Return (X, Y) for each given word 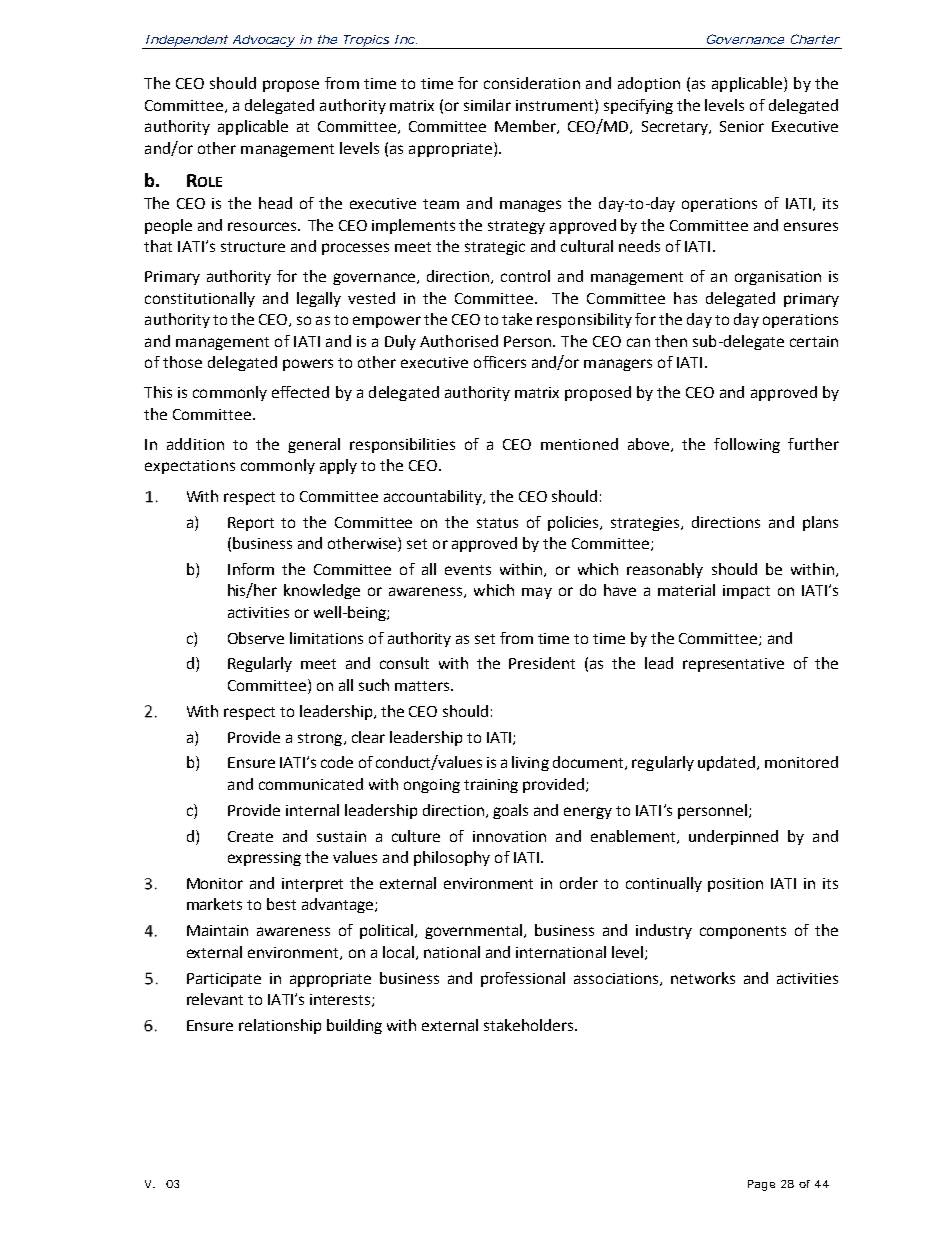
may (537, 593)
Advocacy (263, 42)
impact (746, 592)
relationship (280, 1026)
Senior (742, 126)
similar (487, 105)
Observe (256, 638)
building (354, 1026)
